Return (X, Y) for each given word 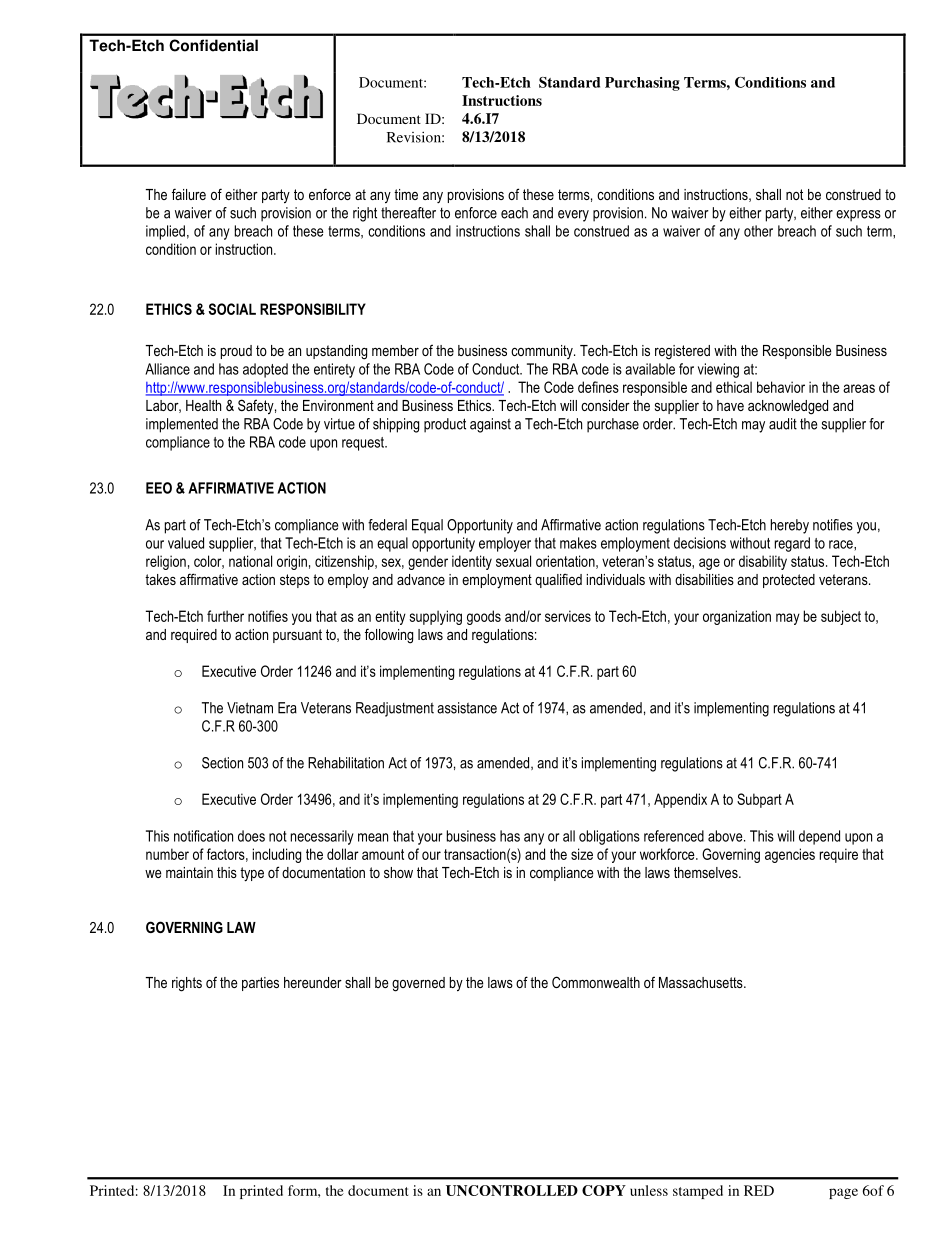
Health (203, 405)
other (758, 231)
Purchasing (642, 84)
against (490, 425)
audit (783, 424)
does (251, 836)
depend (819, 837)
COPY (604, 1190)
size (582, 854)
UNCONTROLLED (512, 1190)
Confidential (213, 45)
